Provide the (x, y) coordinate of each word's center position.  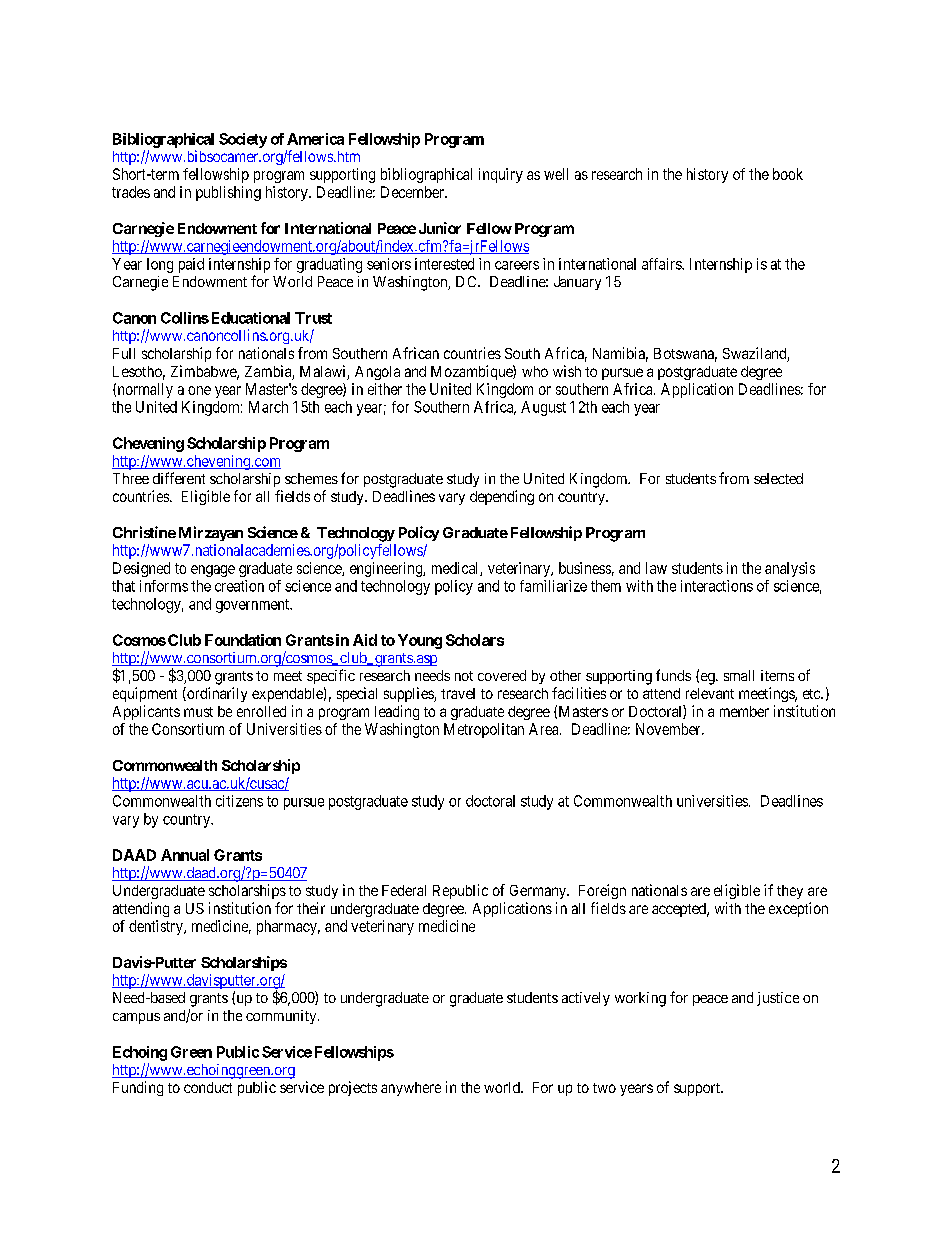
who (535, 371)
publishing (228, 193)
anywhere (411, 1089)
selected (778, 478)
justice (778, 999)
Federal (404, 890)
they (790, 892)
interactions (717, 586)
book (788, 174)
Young (420, 641)
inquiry (501, 175)
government (254, 606)
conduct (208, 1087)
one (199, 390)
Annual (185, 855)
